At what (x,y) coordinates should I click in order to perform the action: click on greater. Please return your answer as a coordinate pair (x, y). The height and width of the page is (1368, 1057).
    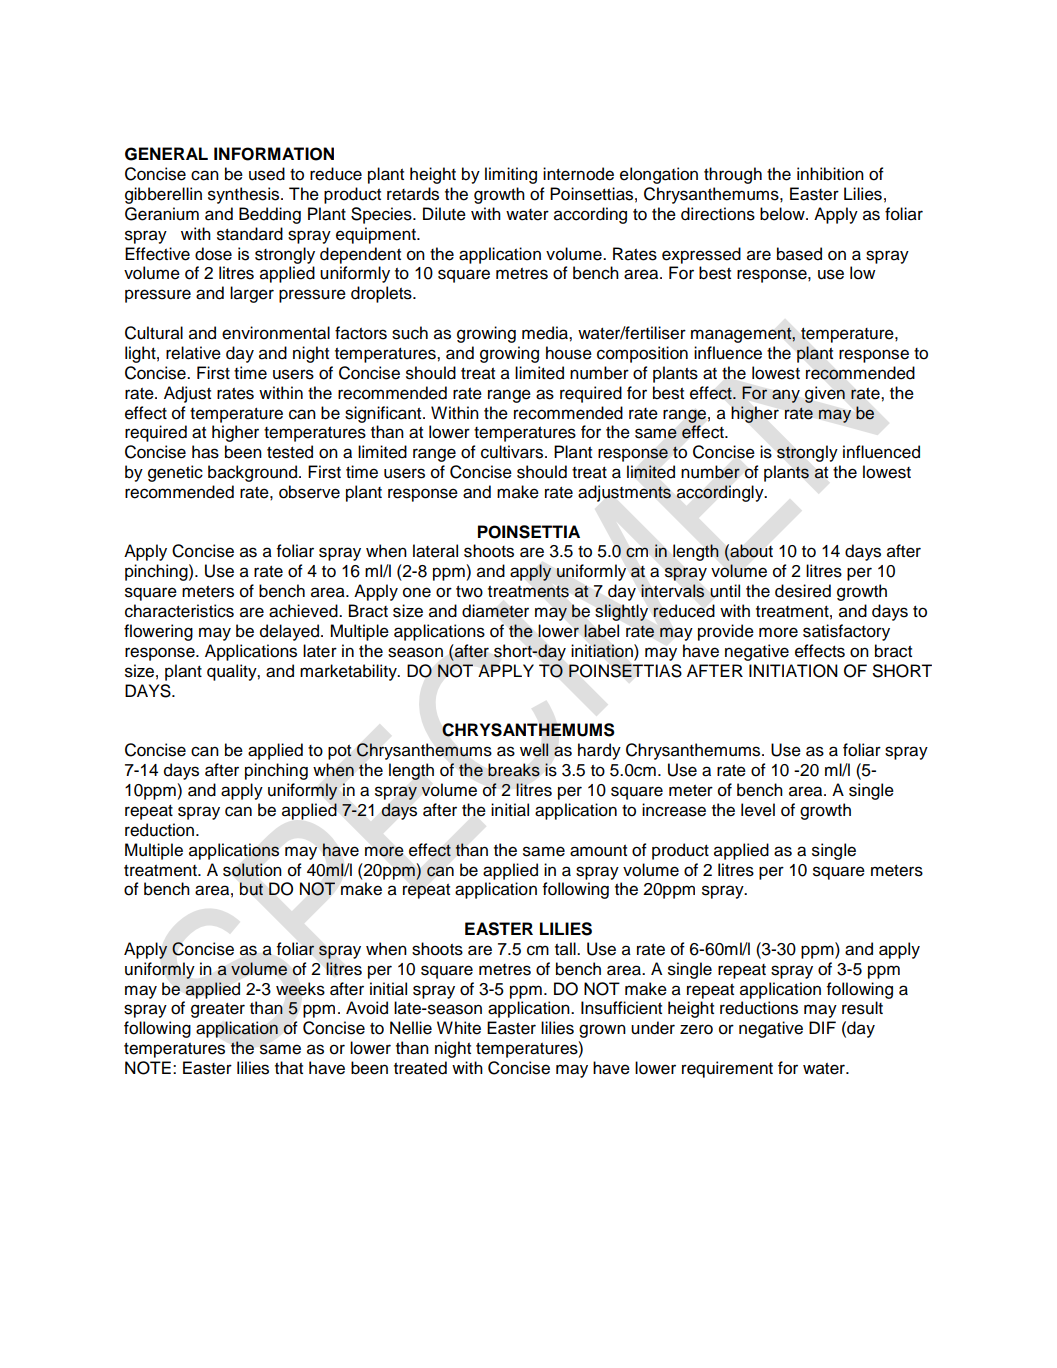
    Looking at the image, I should click on (218, 1010).
